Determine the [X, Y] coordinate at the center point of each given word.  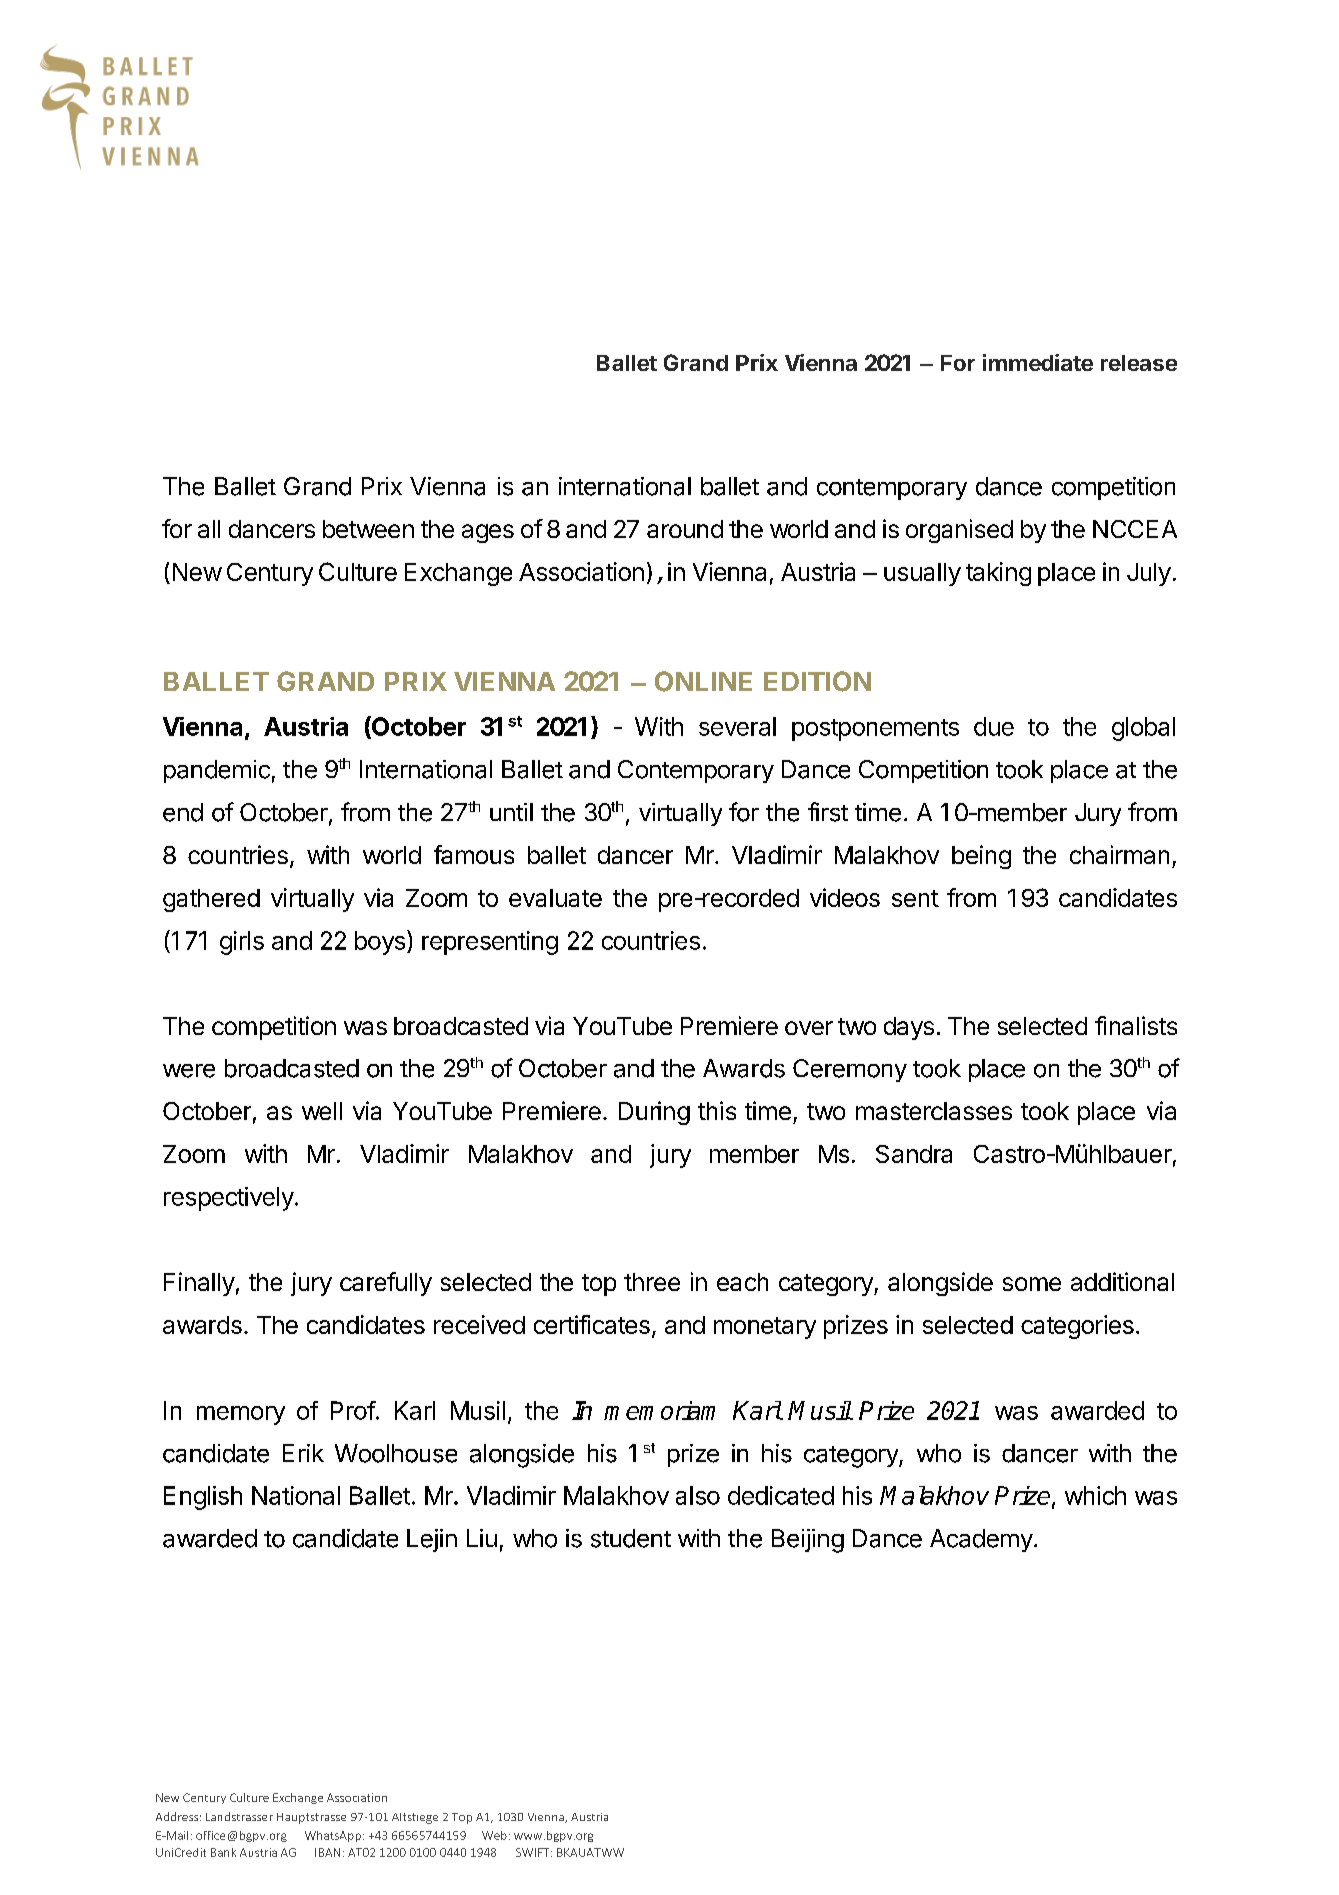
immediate [1038, 362]
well [322, 1111]
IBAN [327, 1852]
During [654, 1113]
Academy [981, 1540]
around [685, 529]
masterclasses [934, 1111]
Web [494, 1835]
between [368, 529]
